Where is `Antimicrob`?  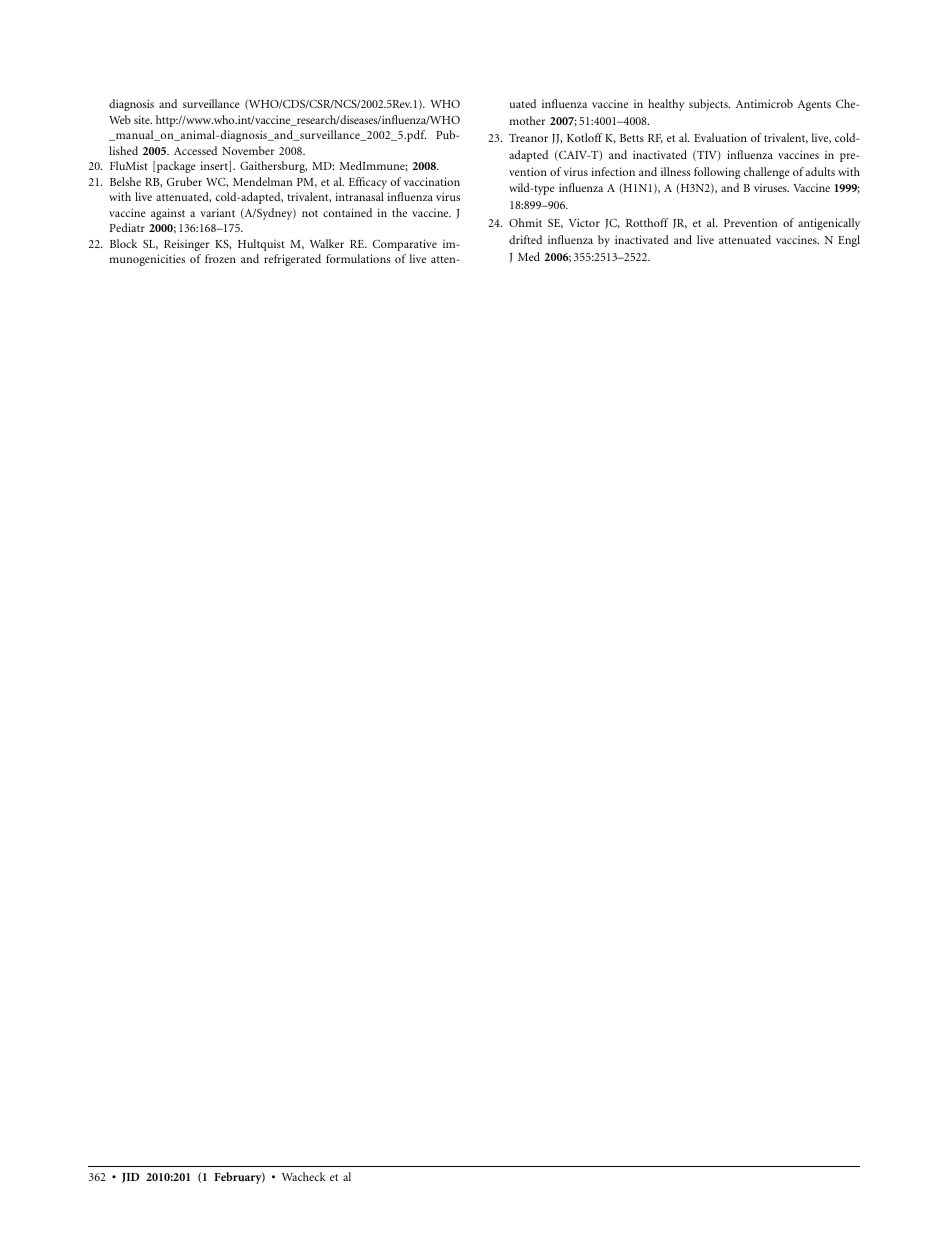
Antimicrob is located at coordinates (764, 103).
